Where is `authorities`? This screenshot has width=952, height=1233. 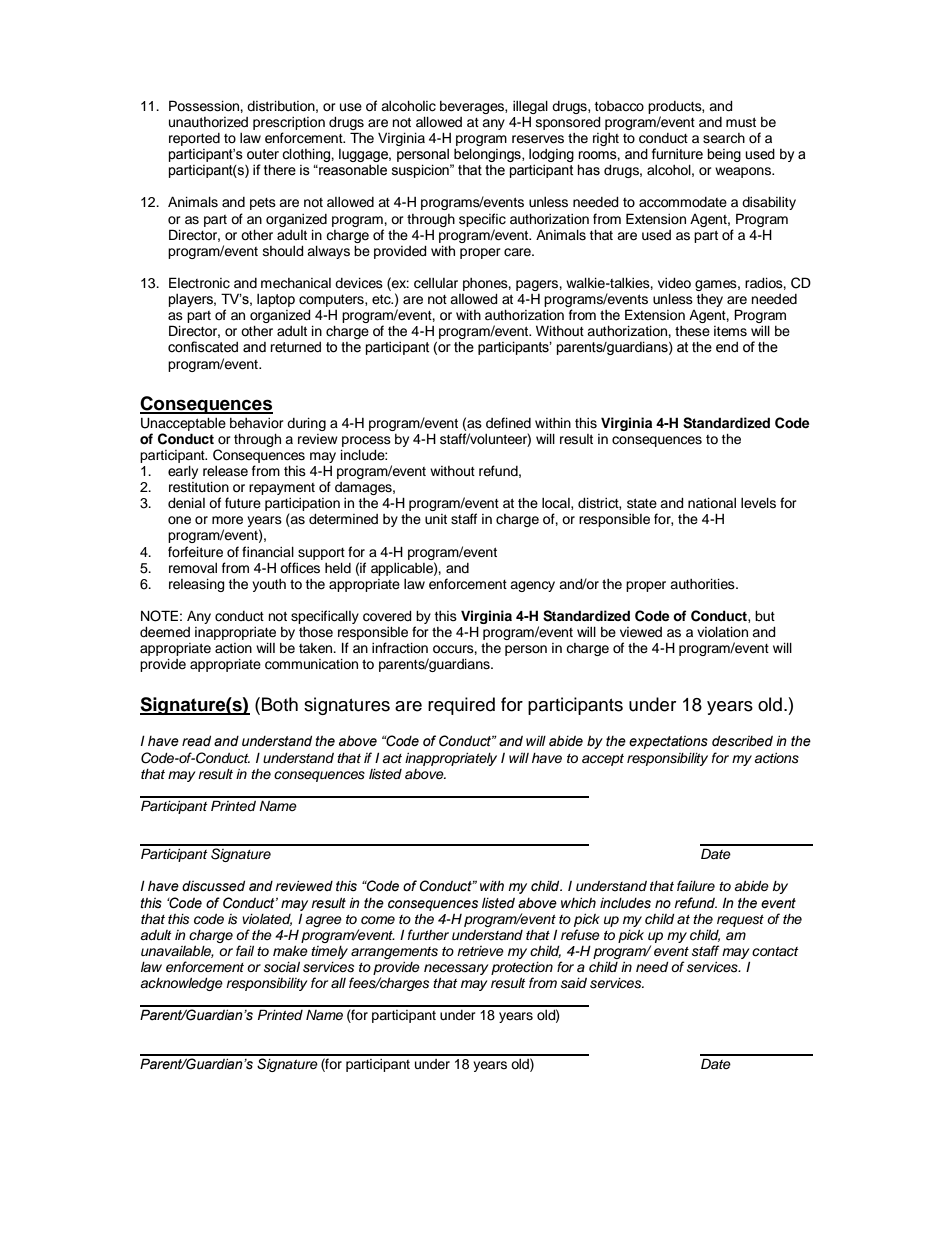
authorities is located at coordinates (703, 584).
